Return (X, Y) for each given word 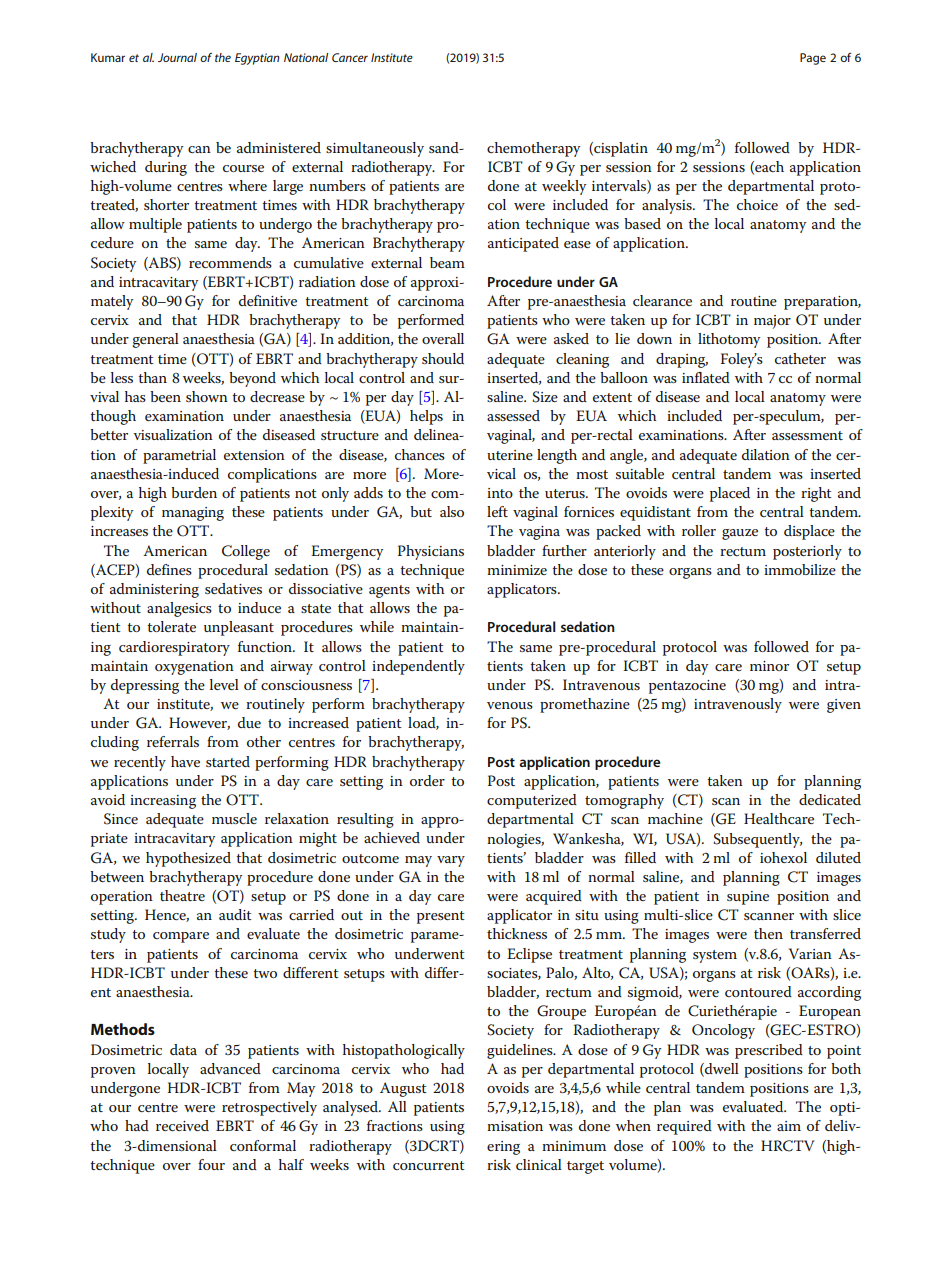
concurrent (429, 1165)
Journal (177, 57)
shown (207, 396)
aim (789, 1126)
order (427, 780)
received (182, 1125)
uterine (510, 455)
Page (813, 59)
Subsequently (757, 840)
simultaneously (375, 149)
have (185, 761)
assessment (807, 435)
